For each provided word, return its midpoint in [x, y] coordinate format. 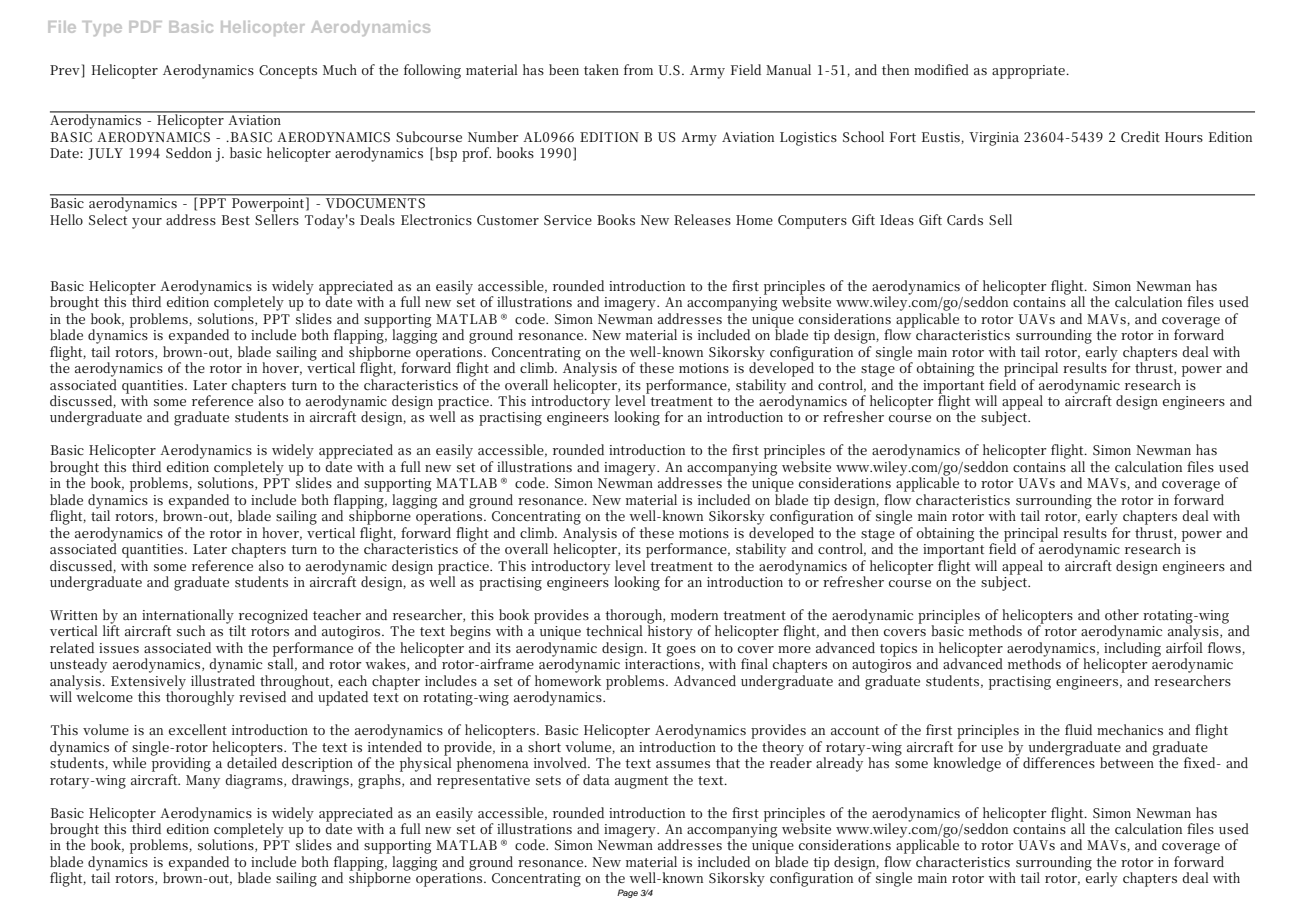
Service [568, 220]
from [638, 69]
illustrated [223, 680]
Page [627, 893]
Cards [965, 219]
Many [203, 782]
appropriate [1029, 72]
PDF [145, 27]
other [1122, 614]
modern [694, 614]
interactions [663, 665]
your [147, 223]
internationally [188, 617]
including [1132, 649]
